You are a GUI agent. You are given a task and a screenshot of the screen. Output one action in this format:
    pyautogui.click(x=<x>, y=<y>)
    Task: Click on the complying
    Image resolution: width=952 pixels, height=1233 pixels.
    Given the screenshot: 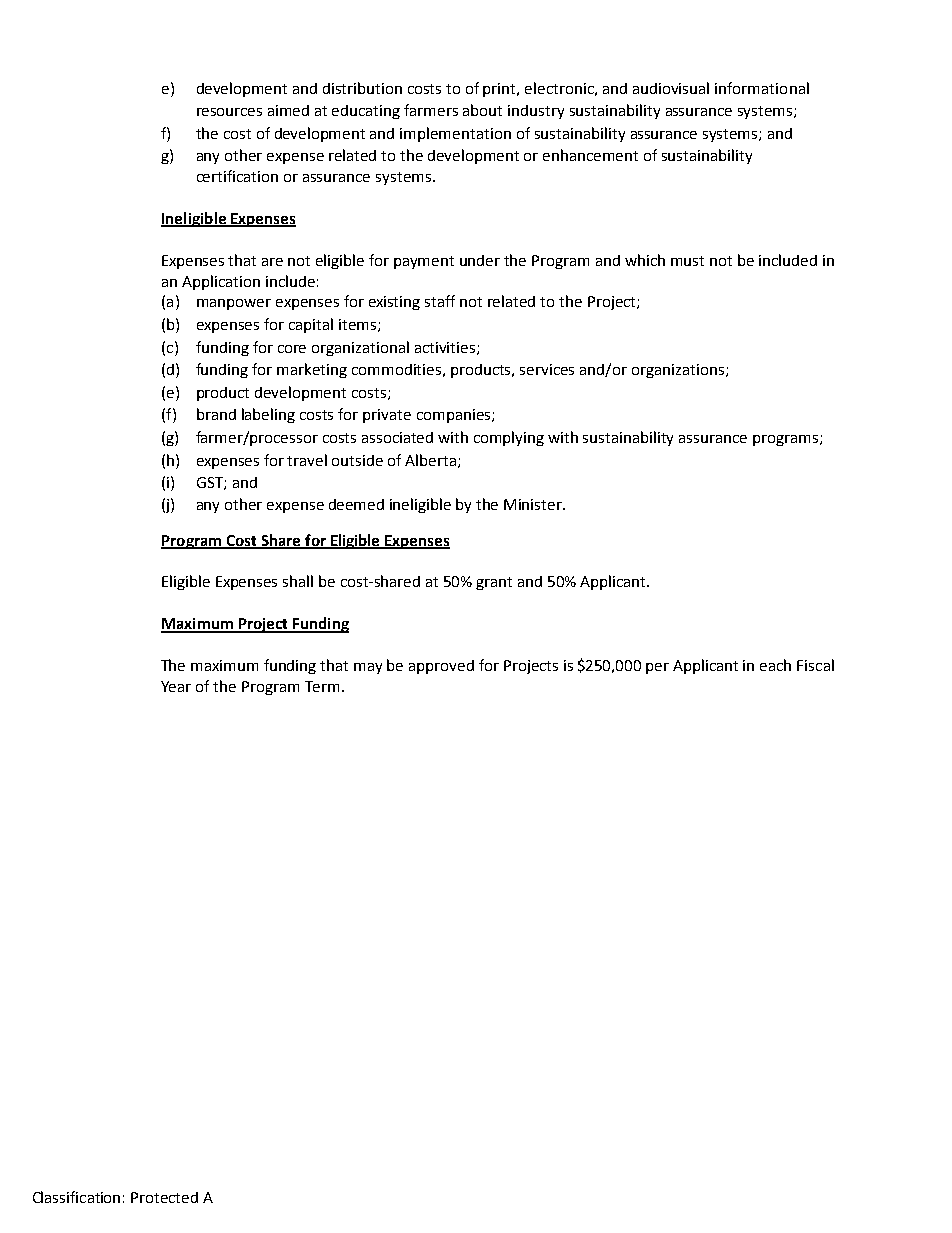 What is the action you would take?
    pyautogui.click(x=509, y=438)
